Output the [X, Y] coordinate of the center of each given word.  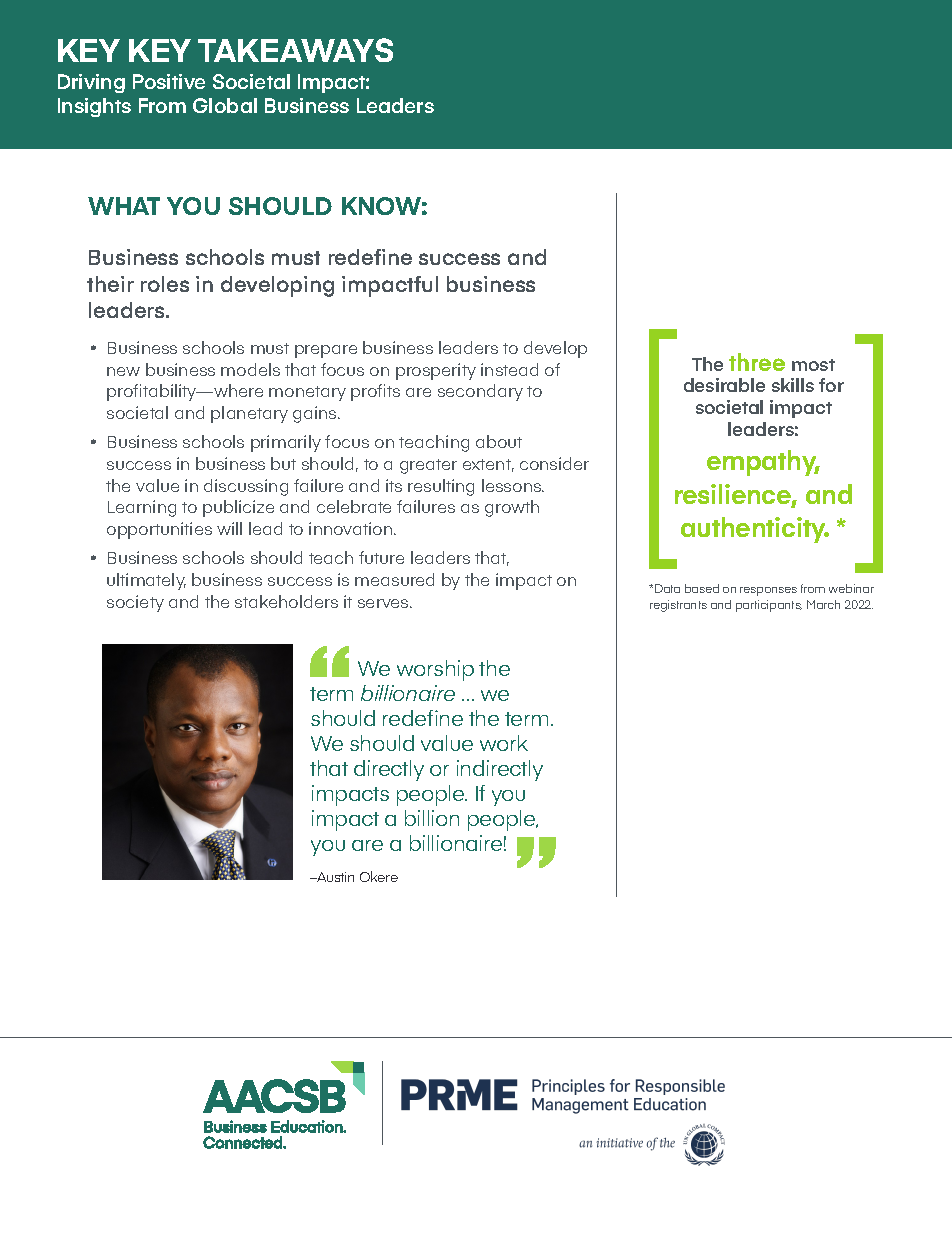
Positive [169, 81]
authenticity [755, 530]
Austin [334, 877]
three [757, 362]
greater [428, 466]
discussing [246, 487]
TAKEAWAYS [295, 50]
